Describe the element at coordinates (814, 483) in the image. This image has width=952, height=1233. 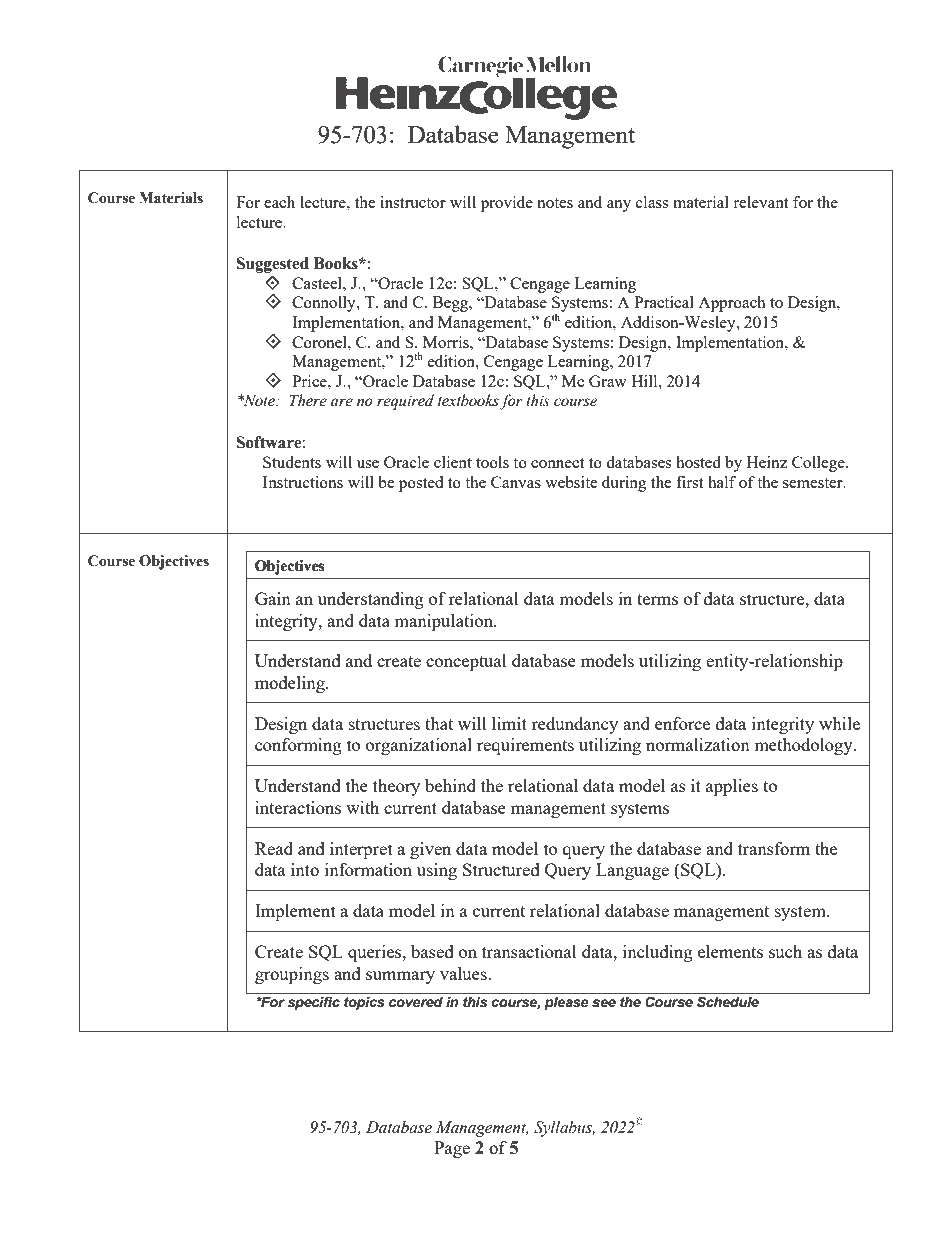
I see `semester` at that location.
